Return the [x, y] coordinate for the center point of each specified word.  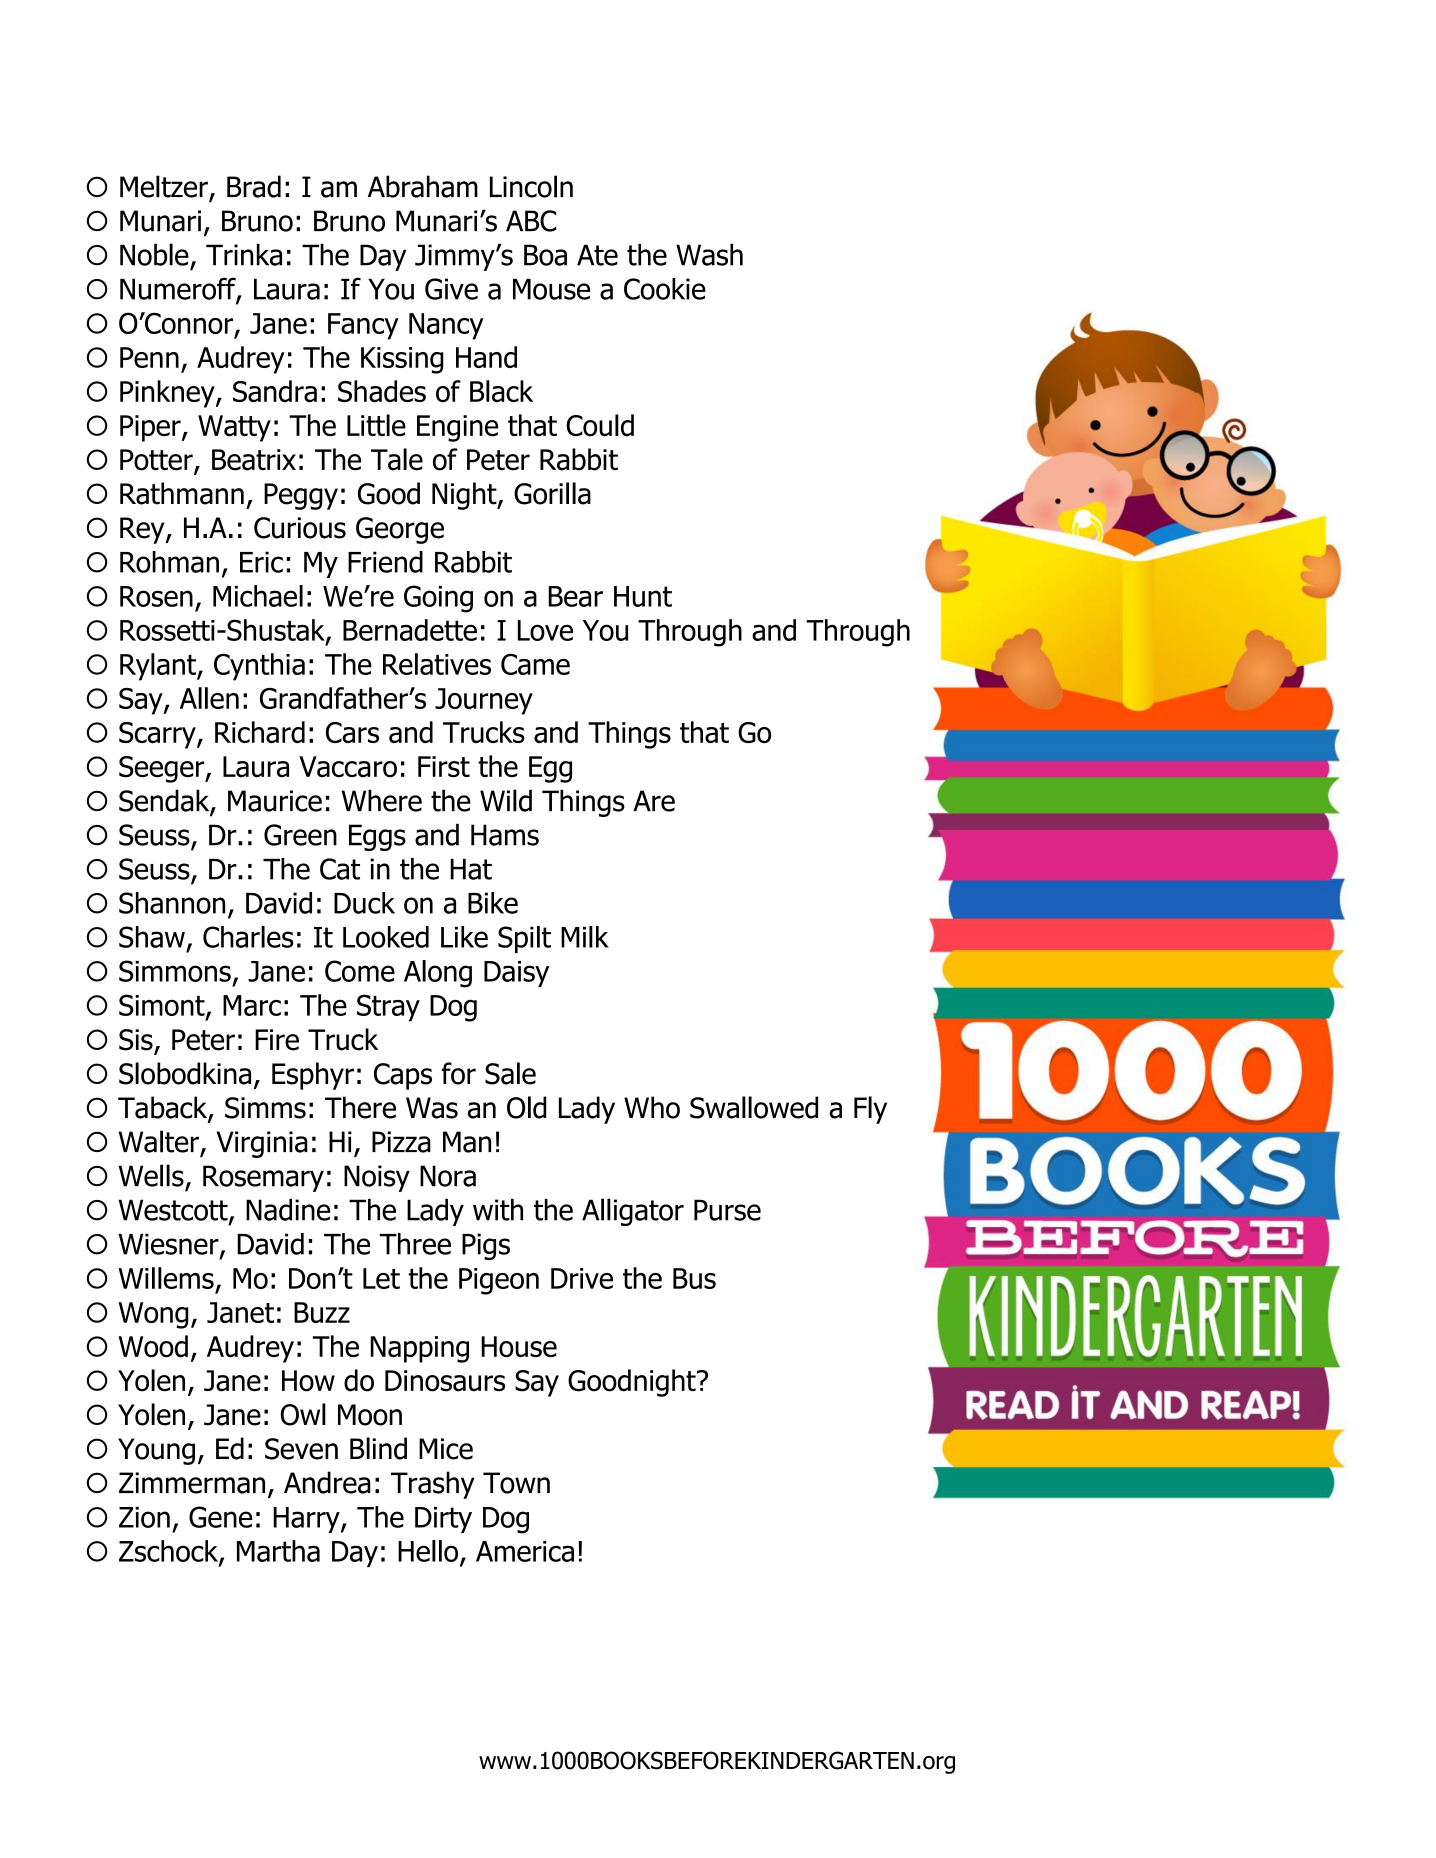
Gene [220, 1517]
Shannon [172, 903]
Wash [709, 255]
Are [654, 801]
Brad [254, 186]
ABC [531, 221]
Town [516, 1483]
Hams [505, 835]
